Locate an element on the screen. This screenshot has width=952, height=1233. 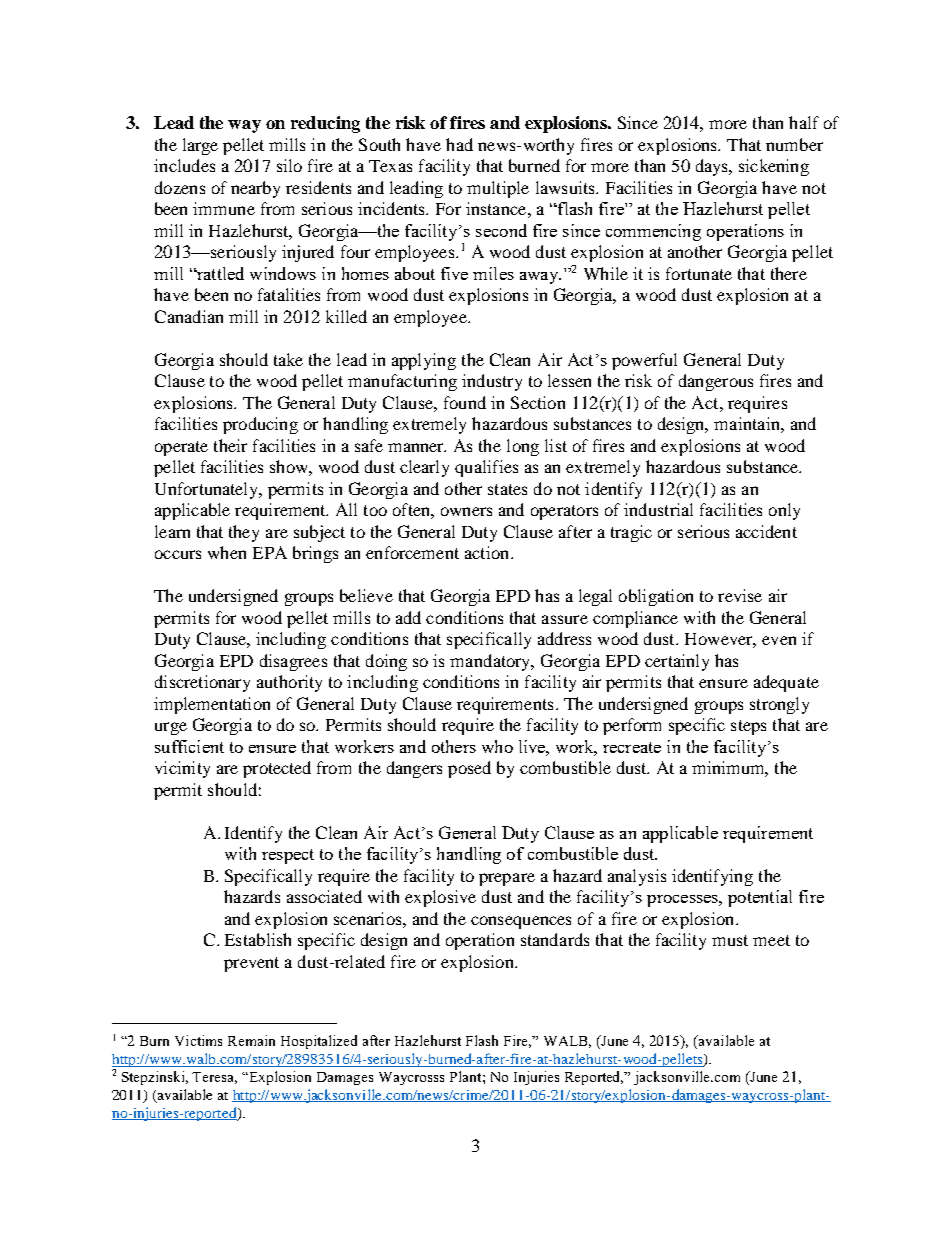
dangerous is located at coordinates (716, 382).
